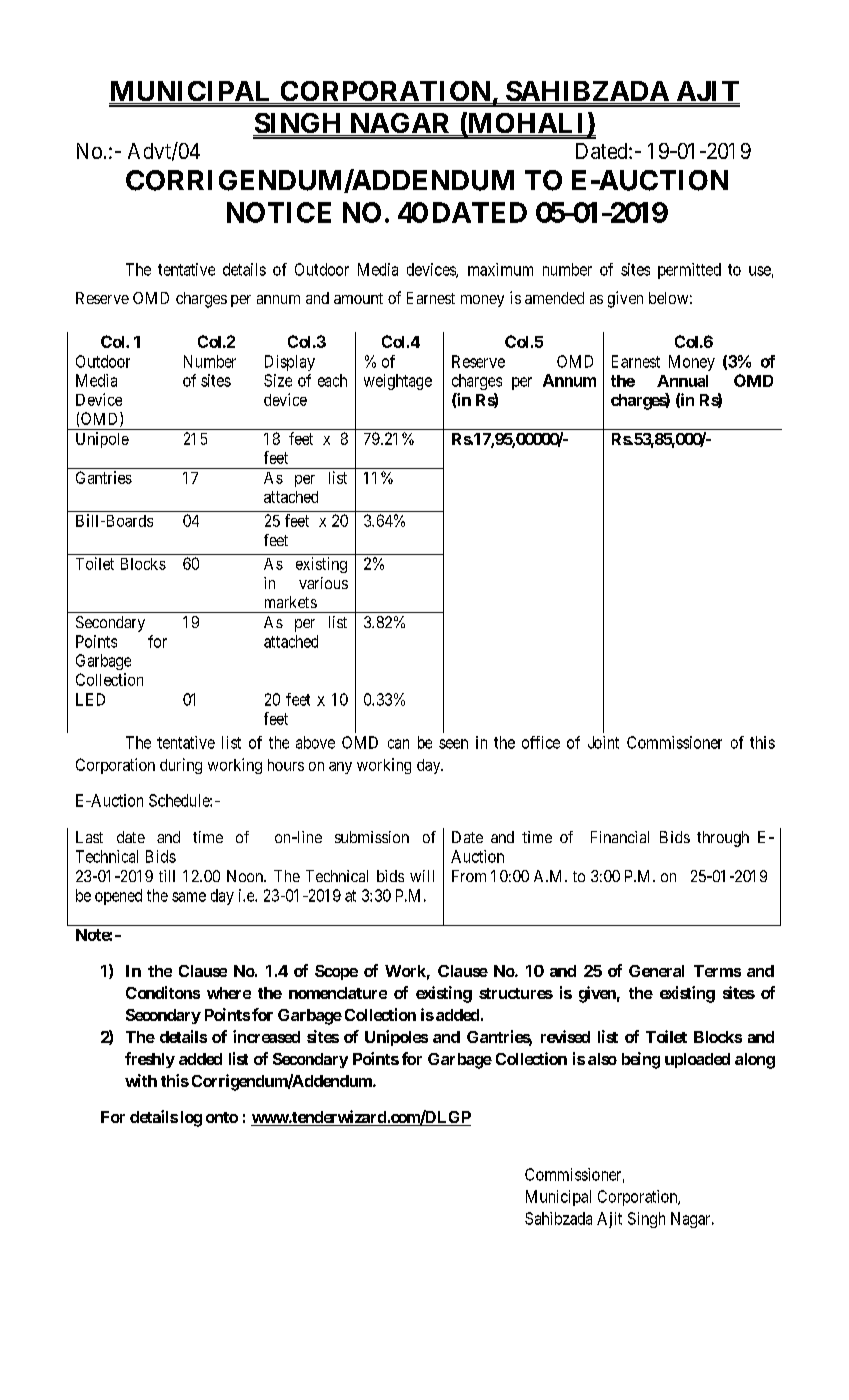  What do you see at coordinates (279, 212) in the screenshot?
I see `NOTICE` at bounding box center [279, 212].
